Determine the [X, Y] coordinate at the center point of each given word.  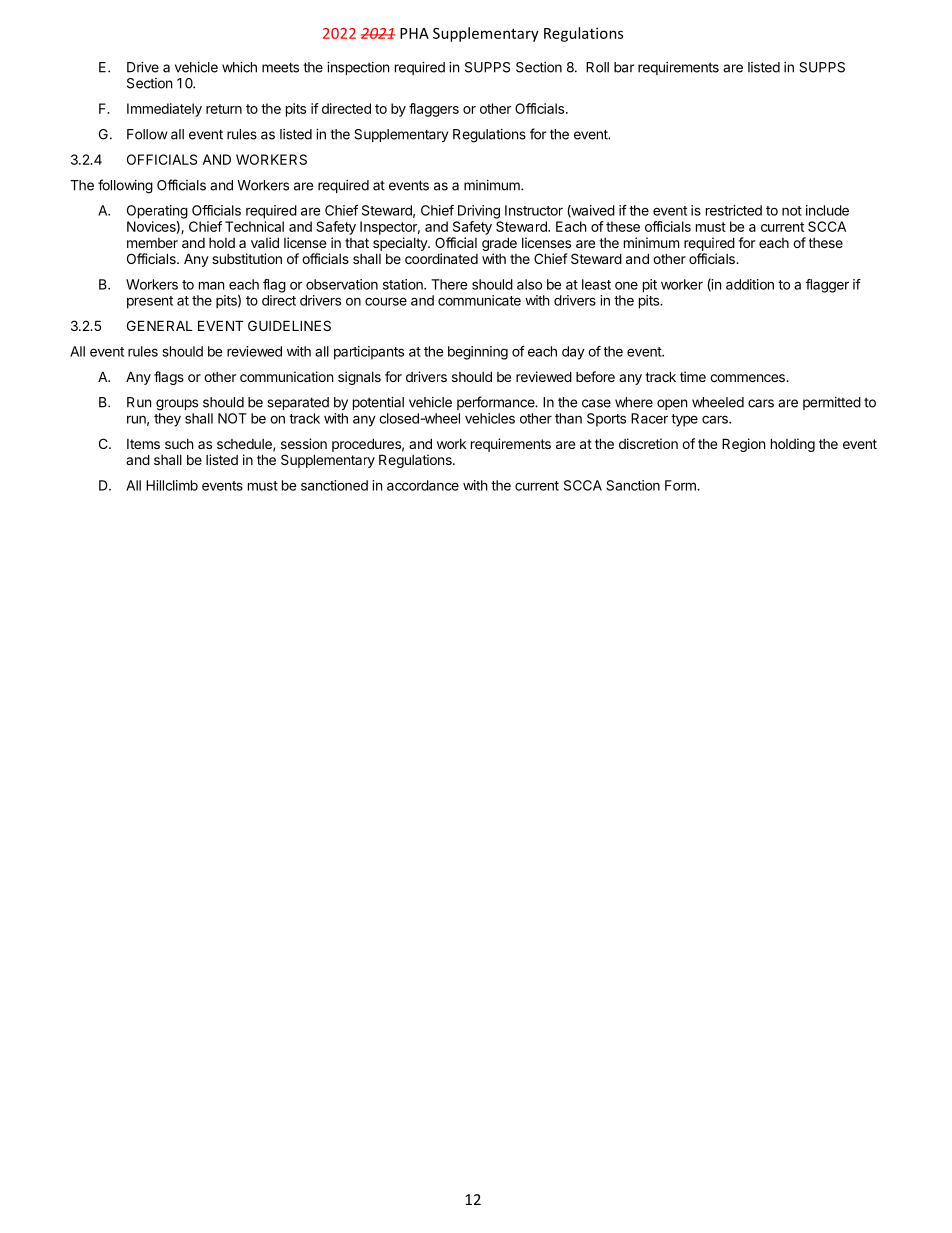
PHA [414, 33]
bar [624, 67]
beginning [478, 353]
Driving [479, 212]
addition [750, 284]
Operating [157, 212]
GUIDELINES [289, 325]
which [239, 67]
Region [743, 445]
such [179, 444]
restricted [734, 210]
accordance [423, 485]
